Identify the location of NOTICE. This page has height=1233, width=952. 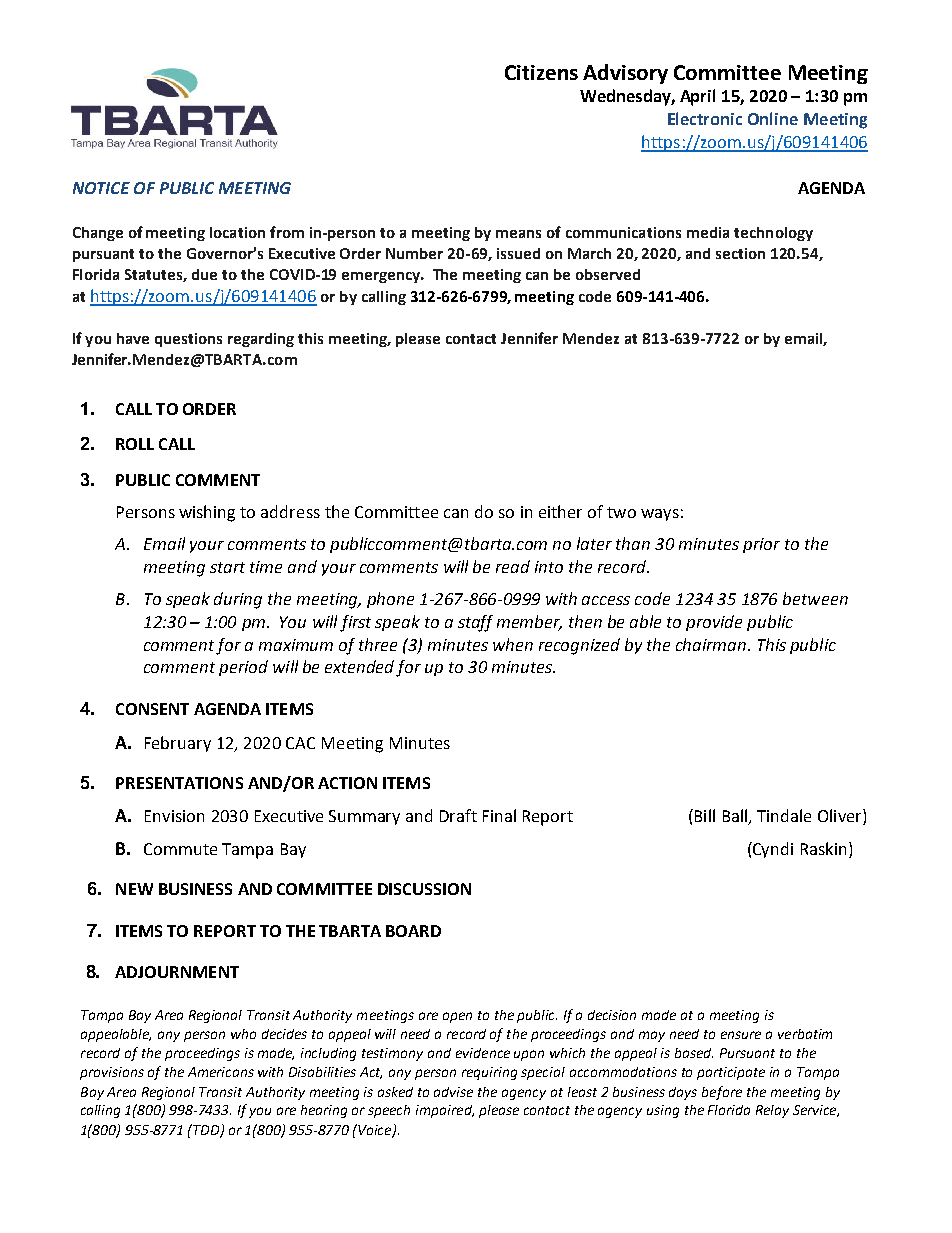
(101, 188).
